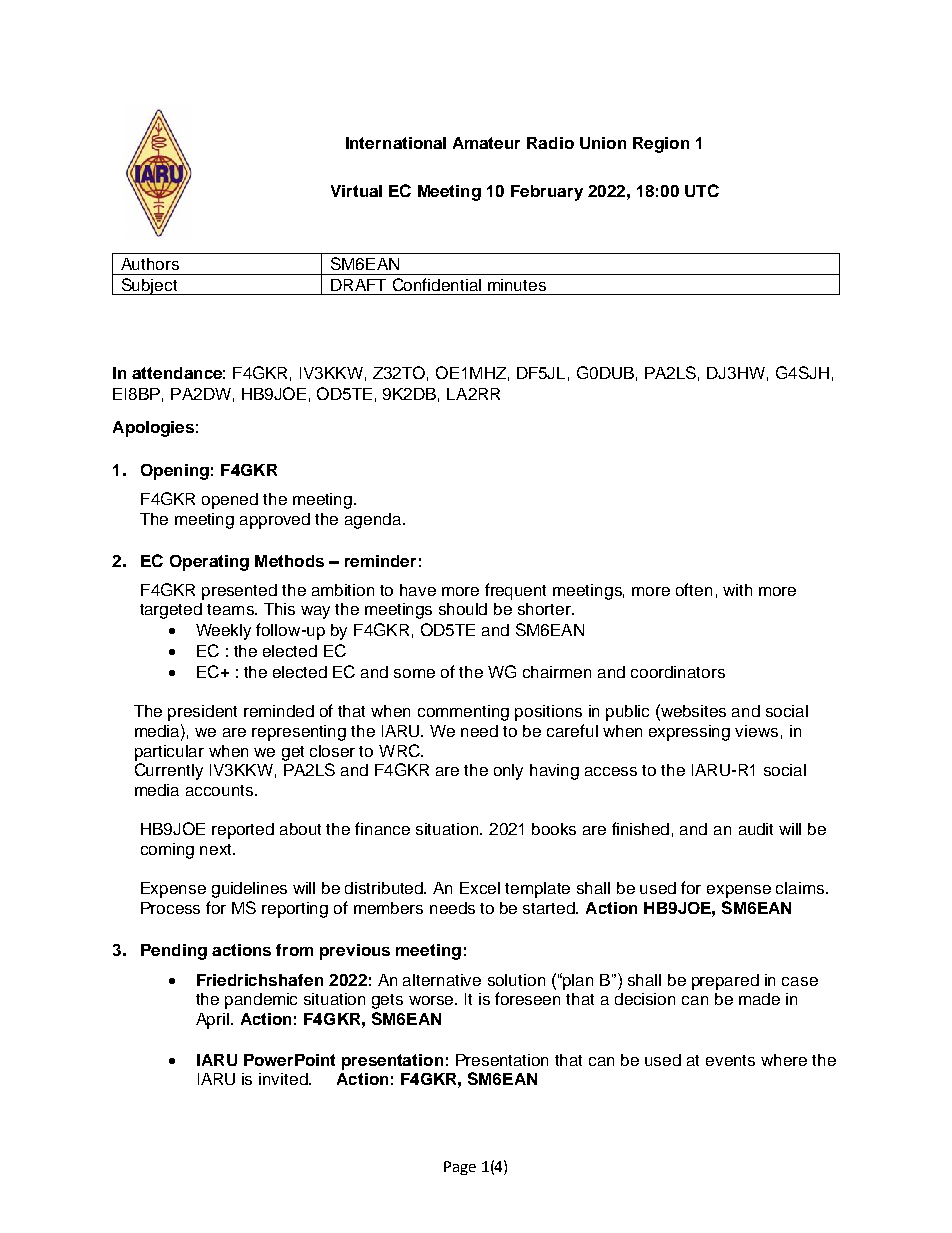 This screenshot has height=1233, width=952. Describe the element at coordinates (730, 1060) in the screenshot. I see `events` at that location.
